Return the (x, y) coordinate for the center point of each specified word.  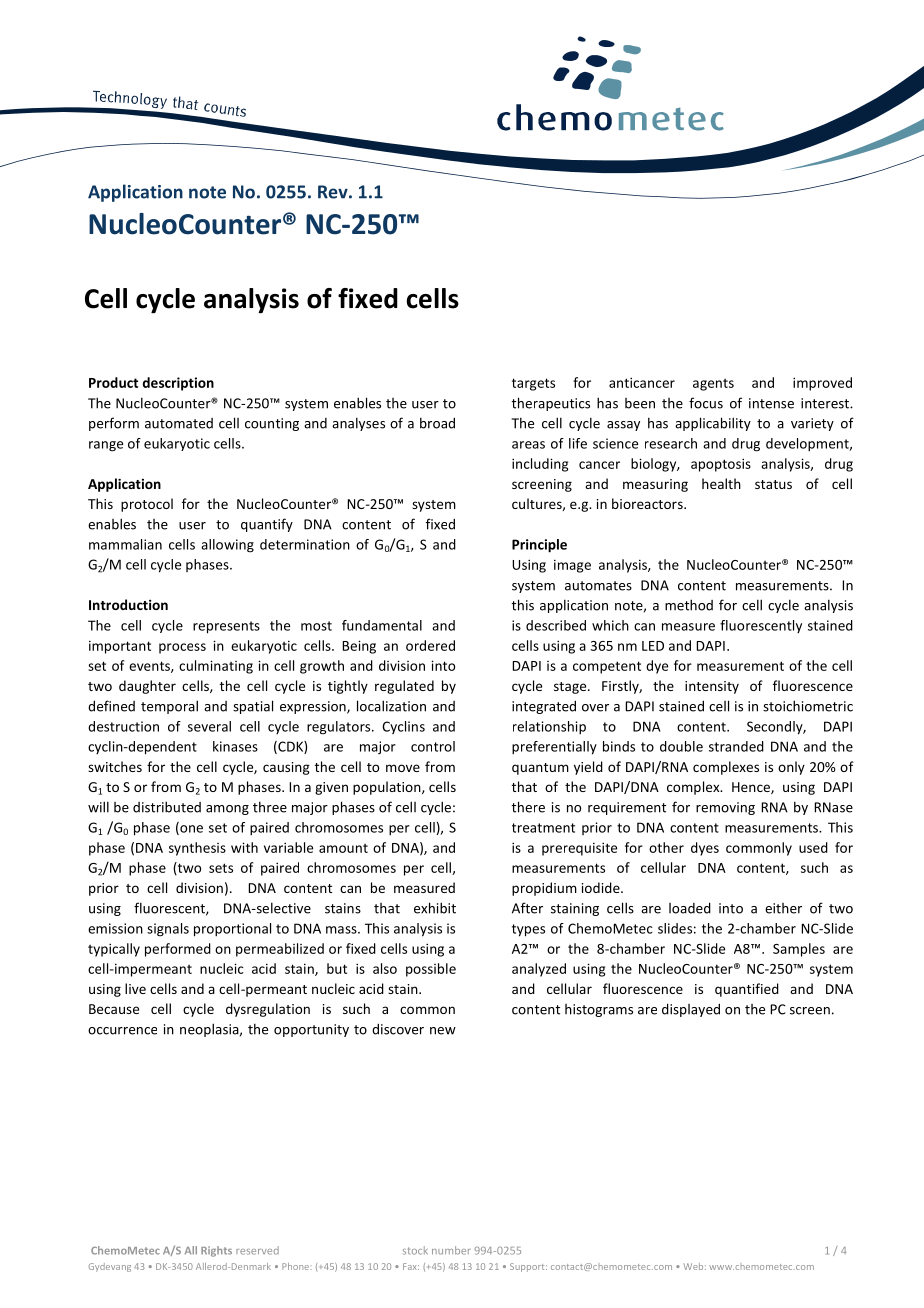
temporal (169, 707)
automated (179, 423)
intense (771, 403)
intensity (712, 687)
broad (437, 423)
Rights (216, 1251)
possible (431, 970)
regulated (404, 687)
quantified (747, 990)
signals (168, 930)
